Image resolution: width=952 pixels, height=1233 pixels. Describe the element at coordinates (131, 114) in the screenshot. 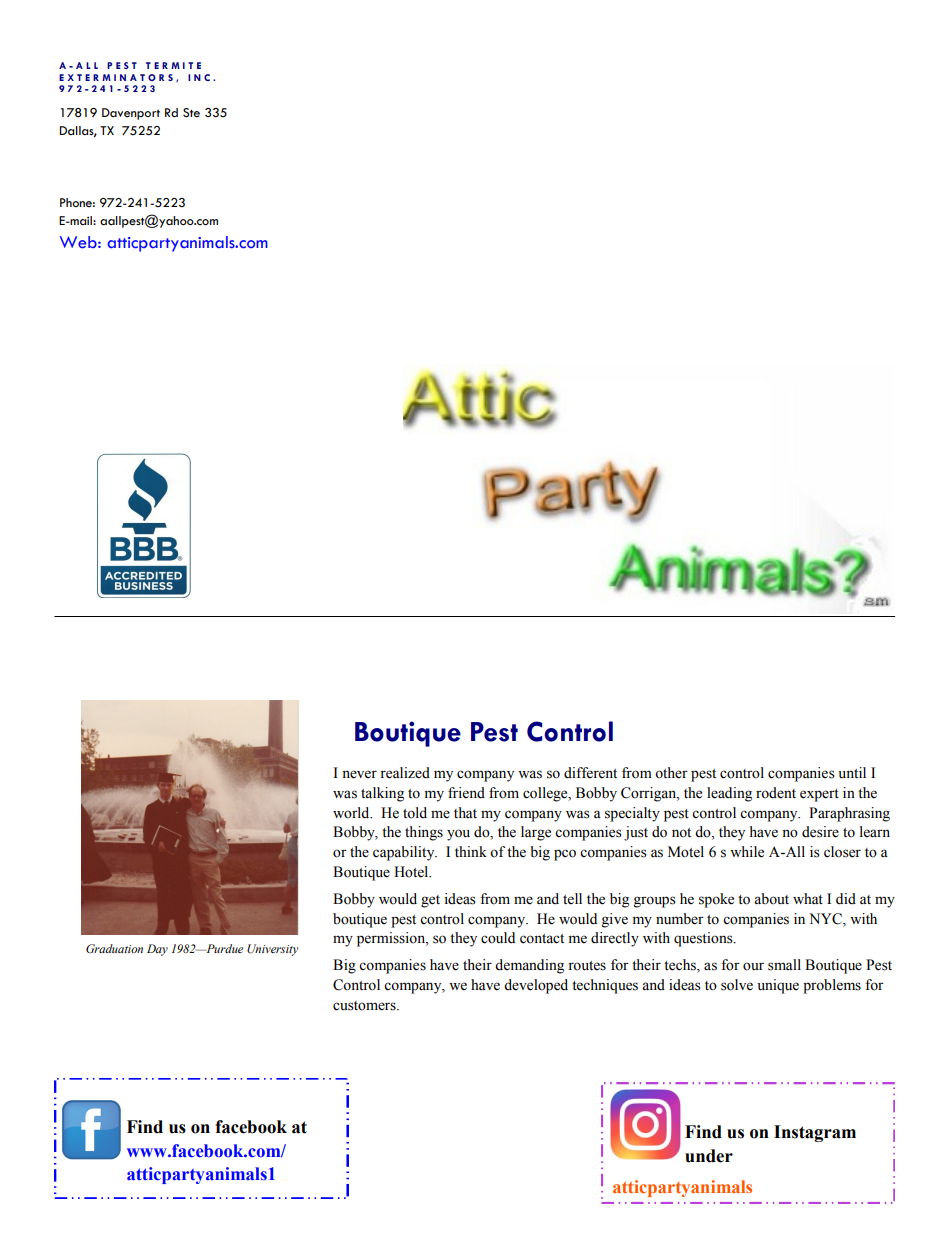

I see `Davenport` at that location.
